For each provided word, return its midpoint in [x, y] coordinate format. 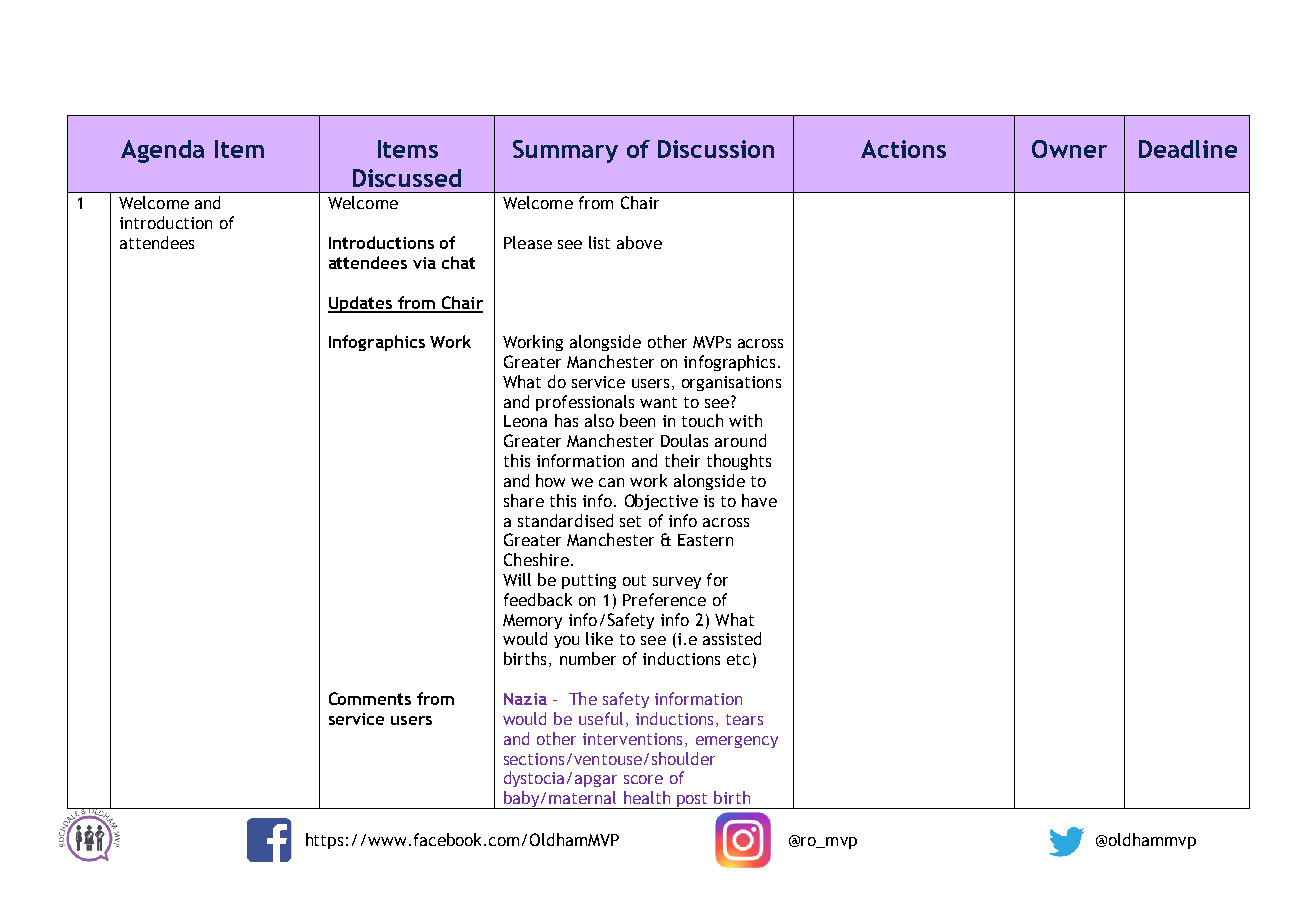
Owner [1069, 149]
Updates [361, 304]
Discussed [407, 178]
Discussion [716, 149]
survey [677, 583]
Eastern [705, 540]
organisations [731, 383]
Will [517, 579]
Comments [370, 698]
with [745, 420]
